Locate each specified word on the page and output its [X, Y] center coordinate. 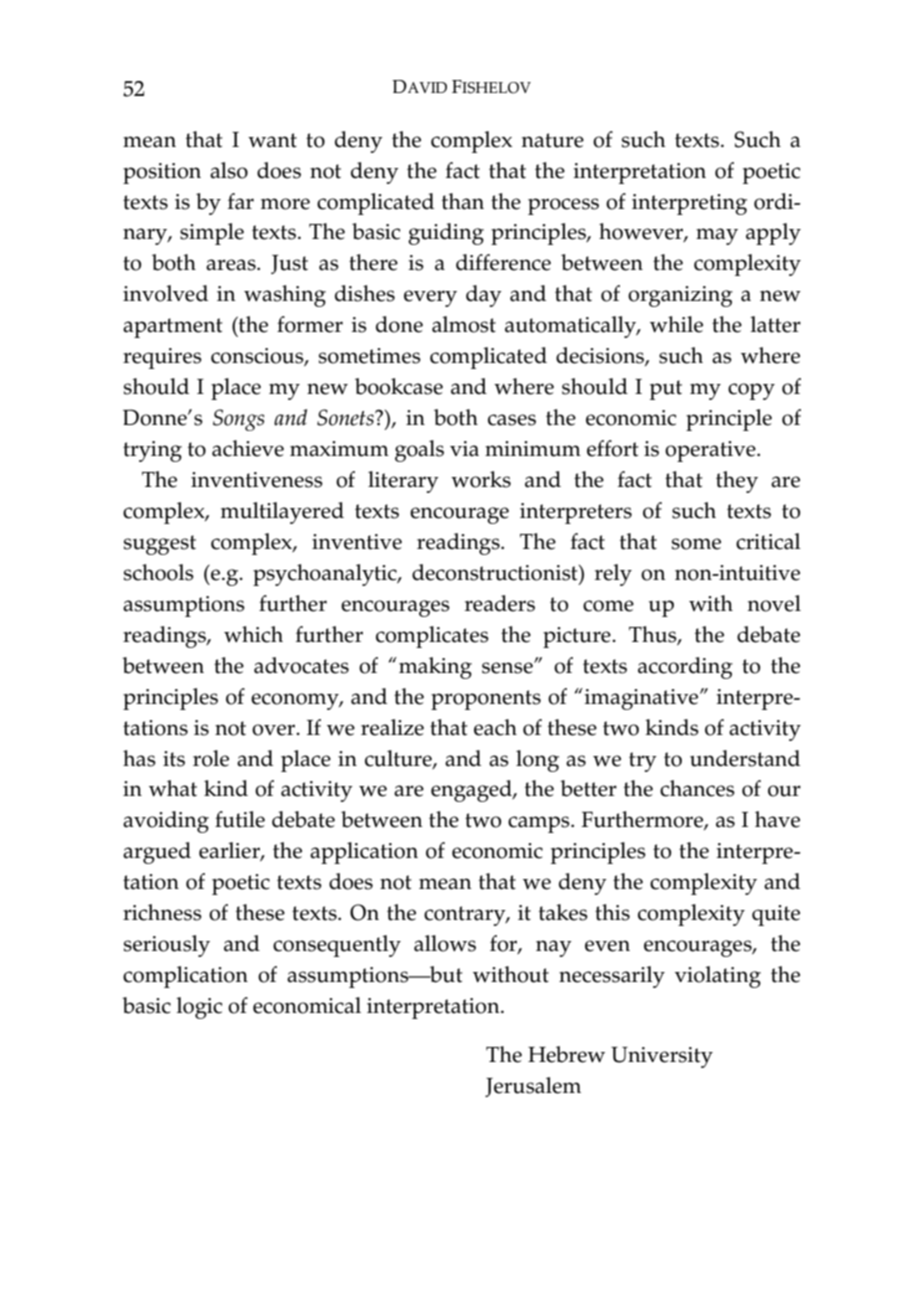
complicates [432, 637]
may [717, 236]
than [463, 201]
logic [199, 1008]
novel [774, 603]
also [229, 170]
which [253, 634]
